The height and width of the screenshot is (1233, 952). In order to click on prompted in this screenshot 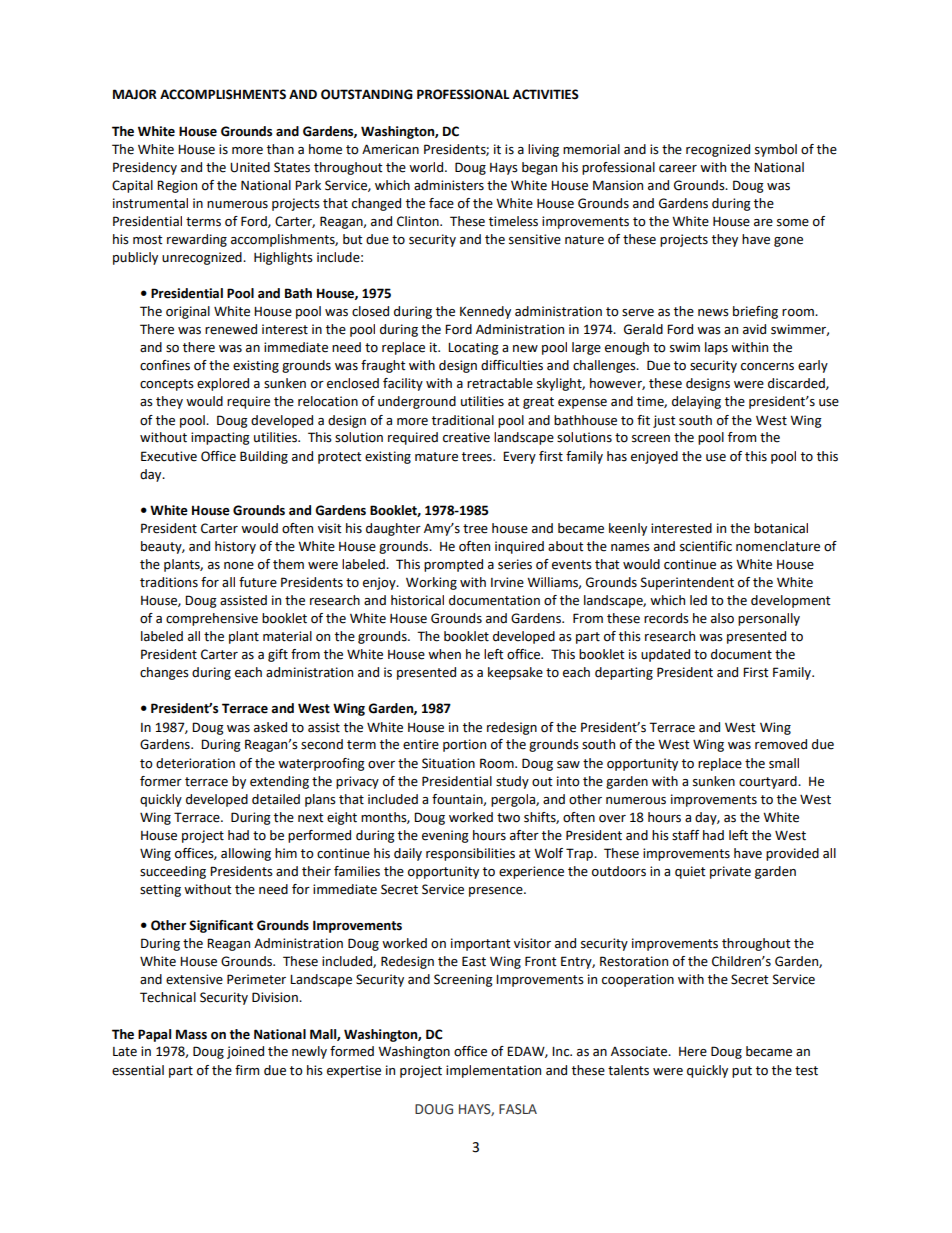, I will do `click(453, 565)`.
